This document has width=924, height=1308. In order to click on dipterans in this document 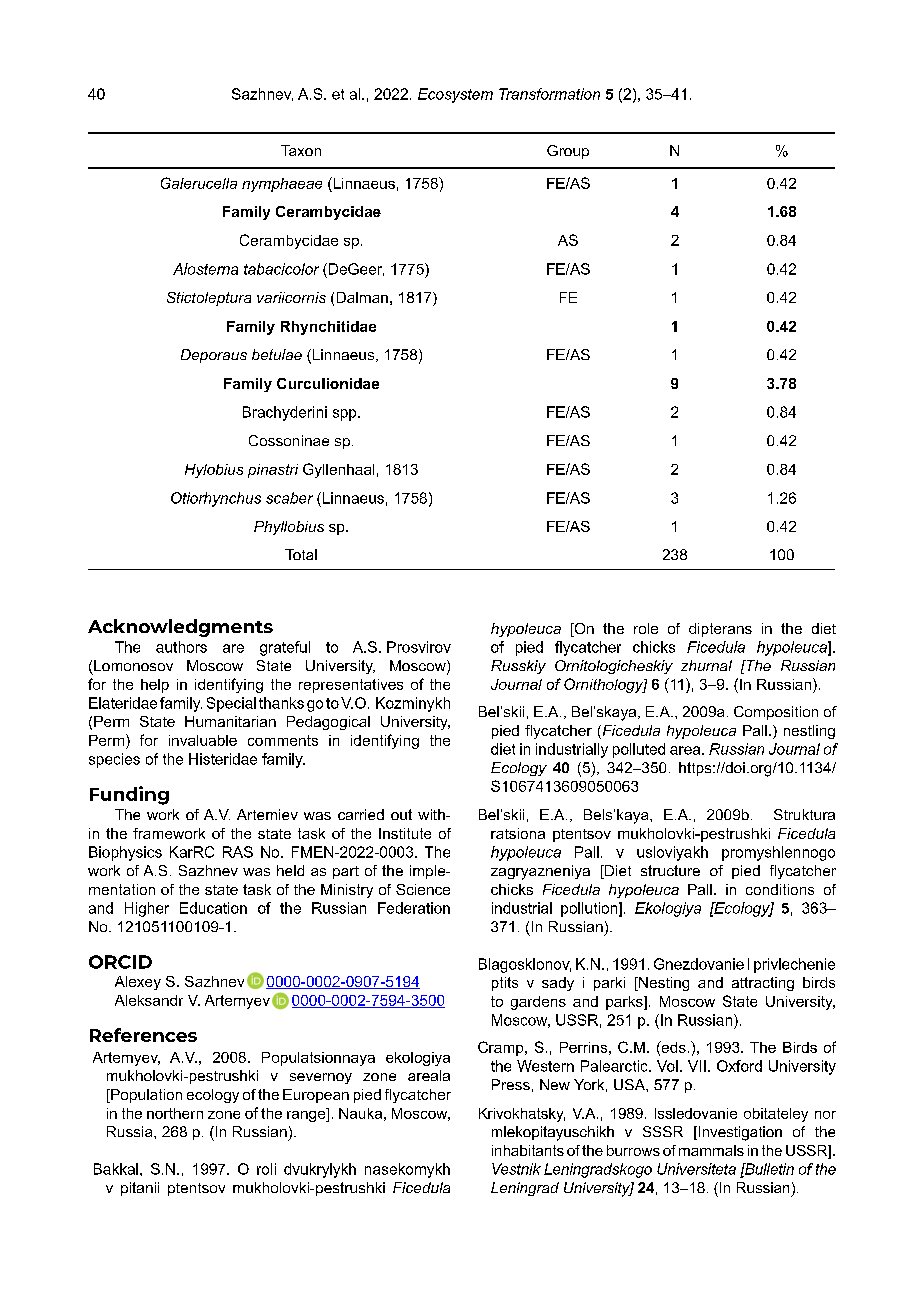, I will do `click(720, 630)`.
